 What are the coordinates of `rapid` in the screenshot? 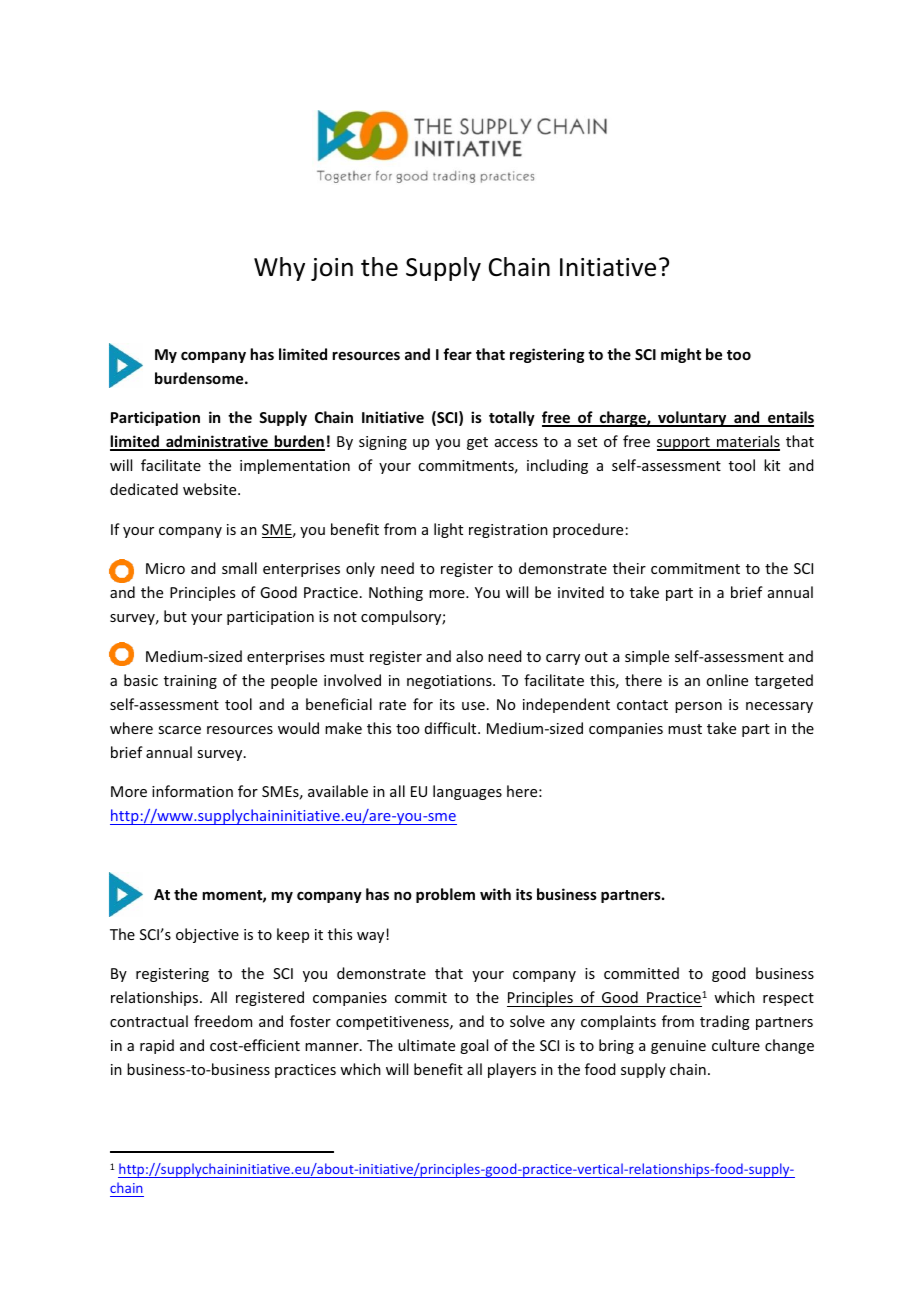 It's located at (157, 1046).
